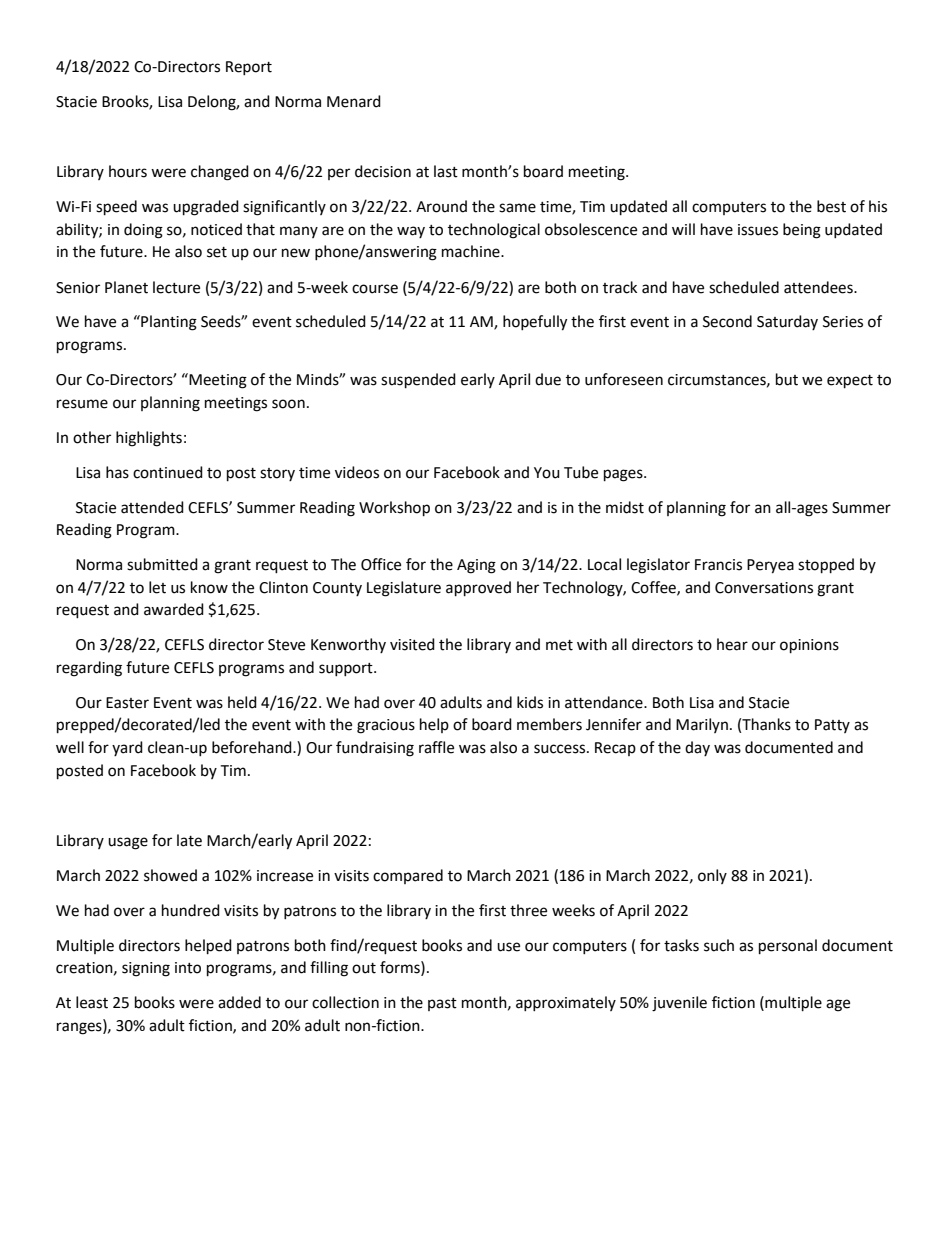 Image resolution: width=952 pixels, height=1233 pixels. What do you see at coordinates (535, 323) in the image?
I see `hopefully` at bounding box center [535, 323].
